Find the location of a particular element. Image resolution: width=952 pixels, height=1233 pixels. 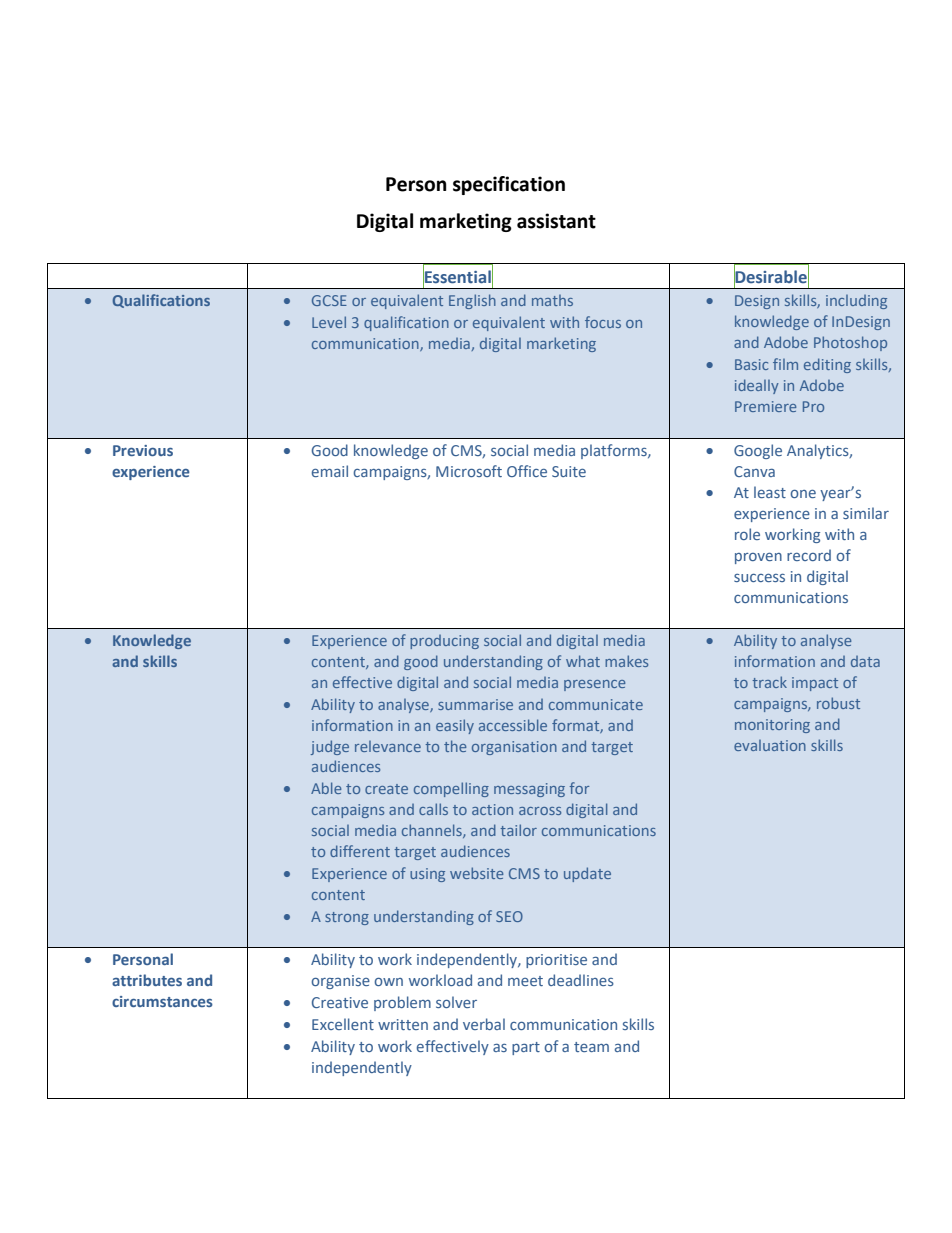

Office is located at coordinates (527, 471).
